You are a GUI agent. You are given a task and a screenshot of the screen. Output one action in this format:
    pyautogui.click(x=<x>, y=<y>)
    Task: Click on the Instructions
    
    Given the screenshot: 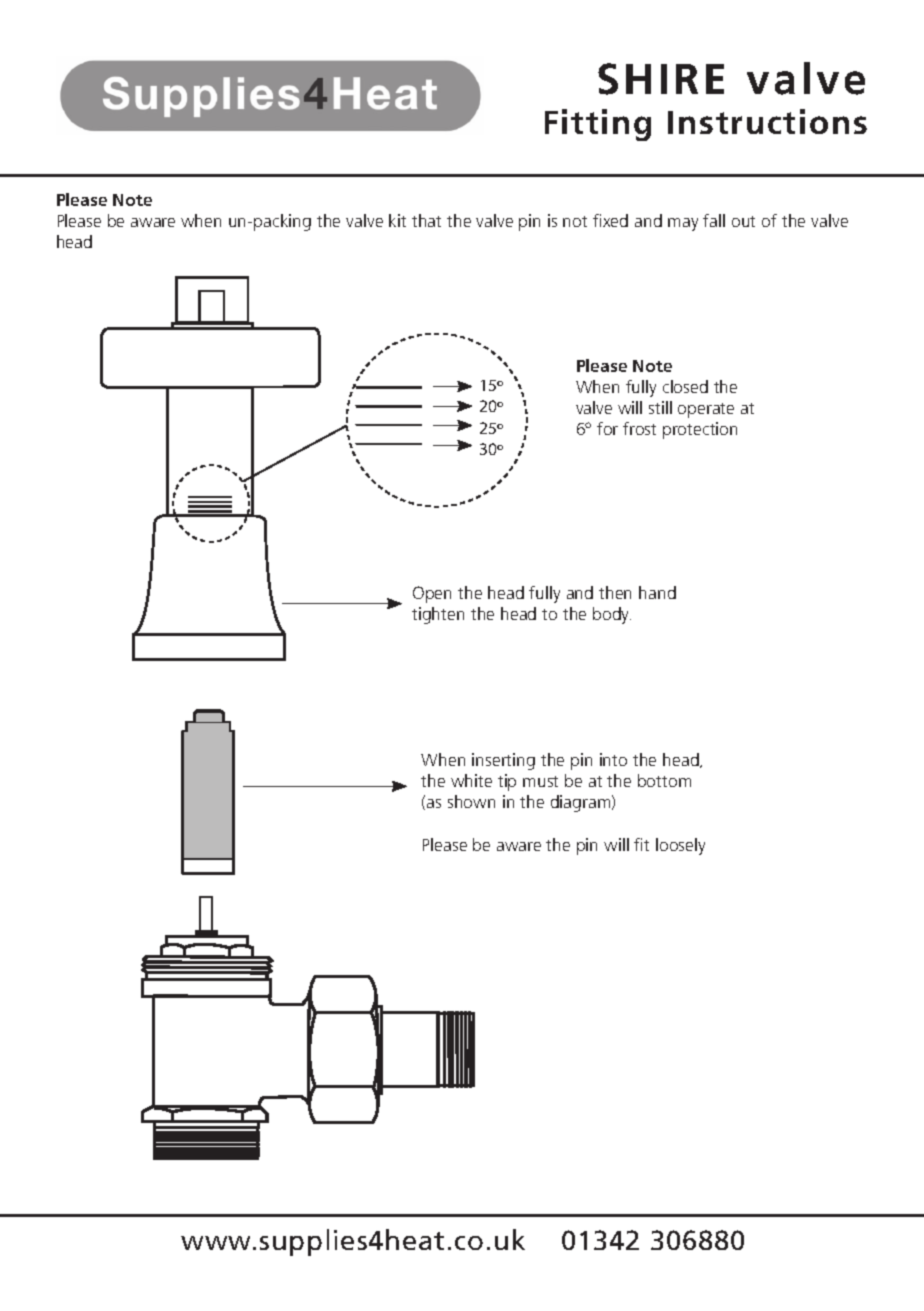 What is the action you would take?
    pyautogui.click(x=767, y=121)
